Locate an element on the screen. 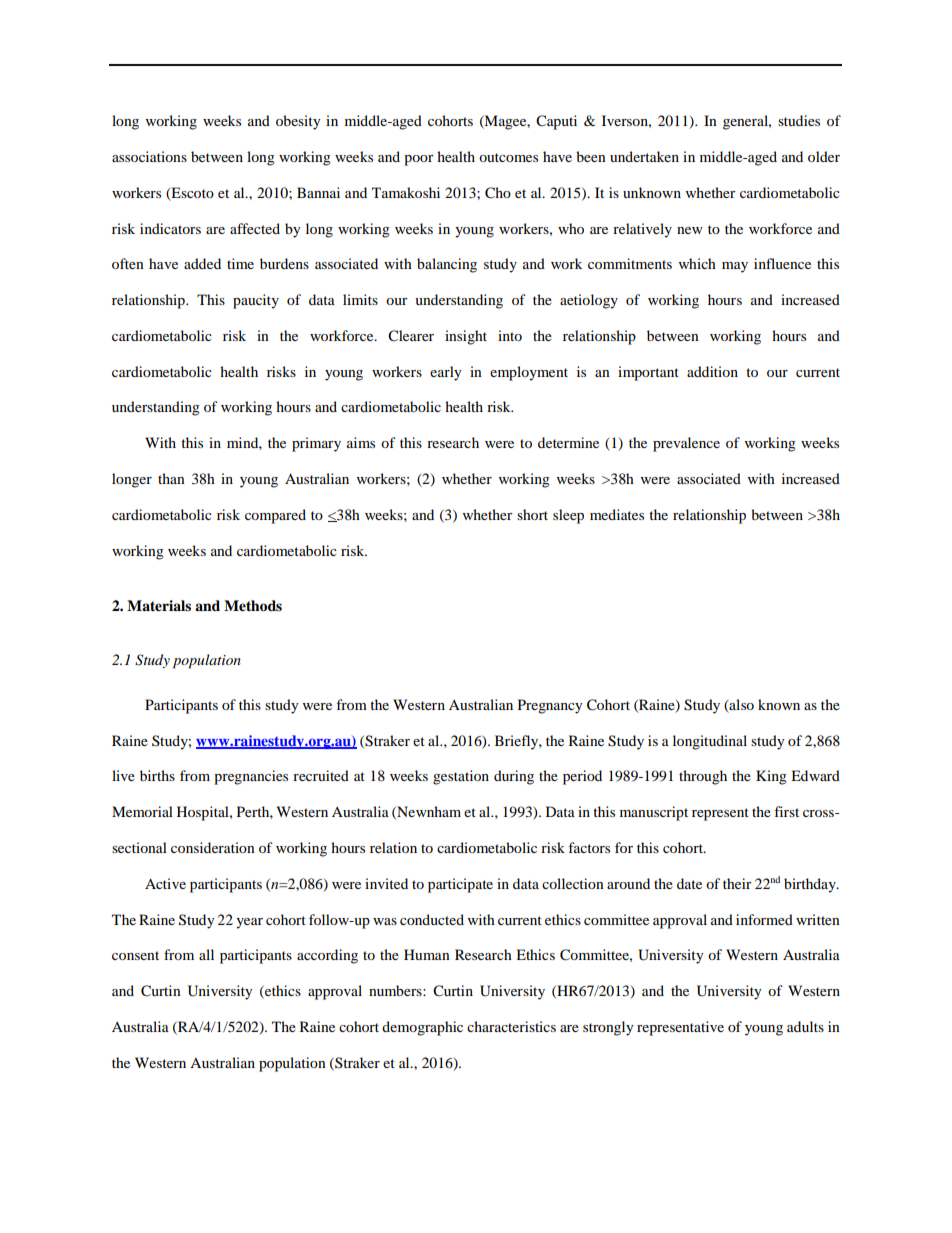 This screenshot has height=1233, width=952. studies is located at coordinates (799, 120).
